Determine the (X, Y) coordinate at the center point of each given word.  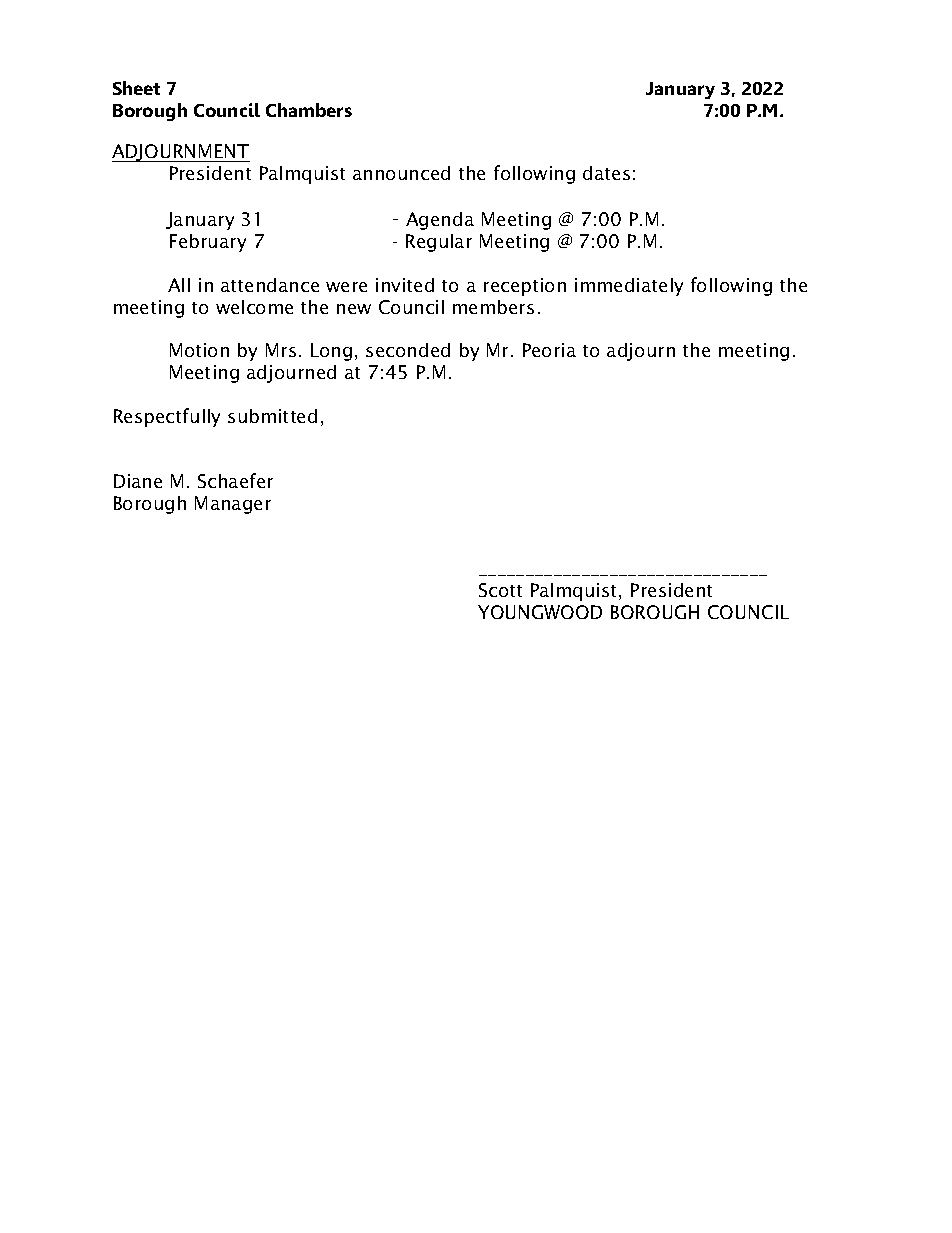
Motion (199, 350)
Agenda (440, 221)
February (208, 243)
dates (606, 173)
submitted (272, 416)
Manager (233, 505)
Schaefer (235, 480)
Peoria (549, 350)
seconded (408, 350)
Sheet (136, 88)
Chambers (309, 110)
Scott (500, 590)
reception (525, 287)
